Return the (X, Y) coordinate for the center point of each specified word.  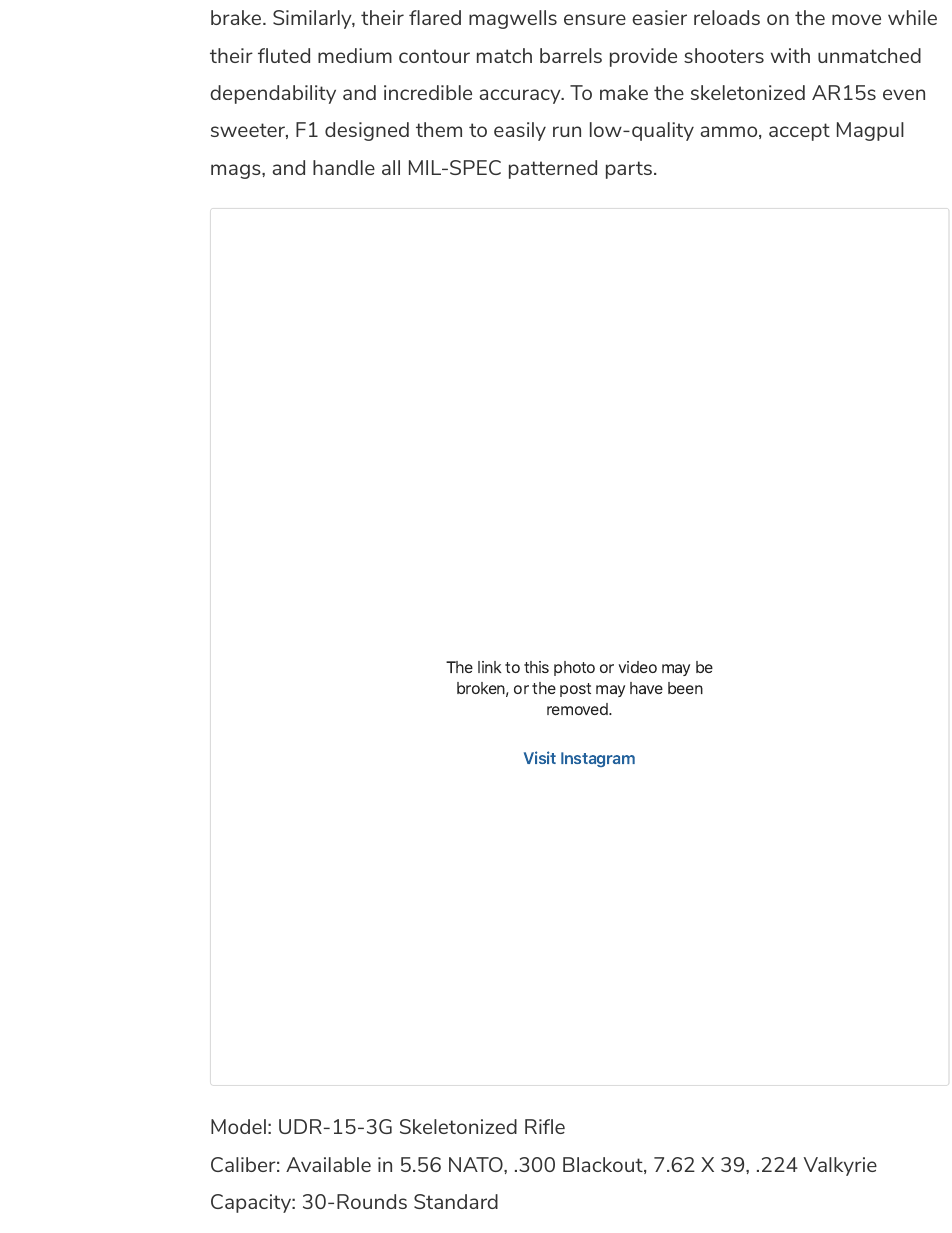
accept (799, 132)
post (575, 690)
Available (328, 1164)
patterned (553, 169)
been (685, 688)
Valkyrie (840, 1166)
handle (344, 167)
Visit (540, 757)
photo (574, 668)
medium (355, 55)
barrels (571, 55)
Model (238, 1126)
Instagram (598, 759)
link (490, 667)
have (646, 688)
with (790, 55)
